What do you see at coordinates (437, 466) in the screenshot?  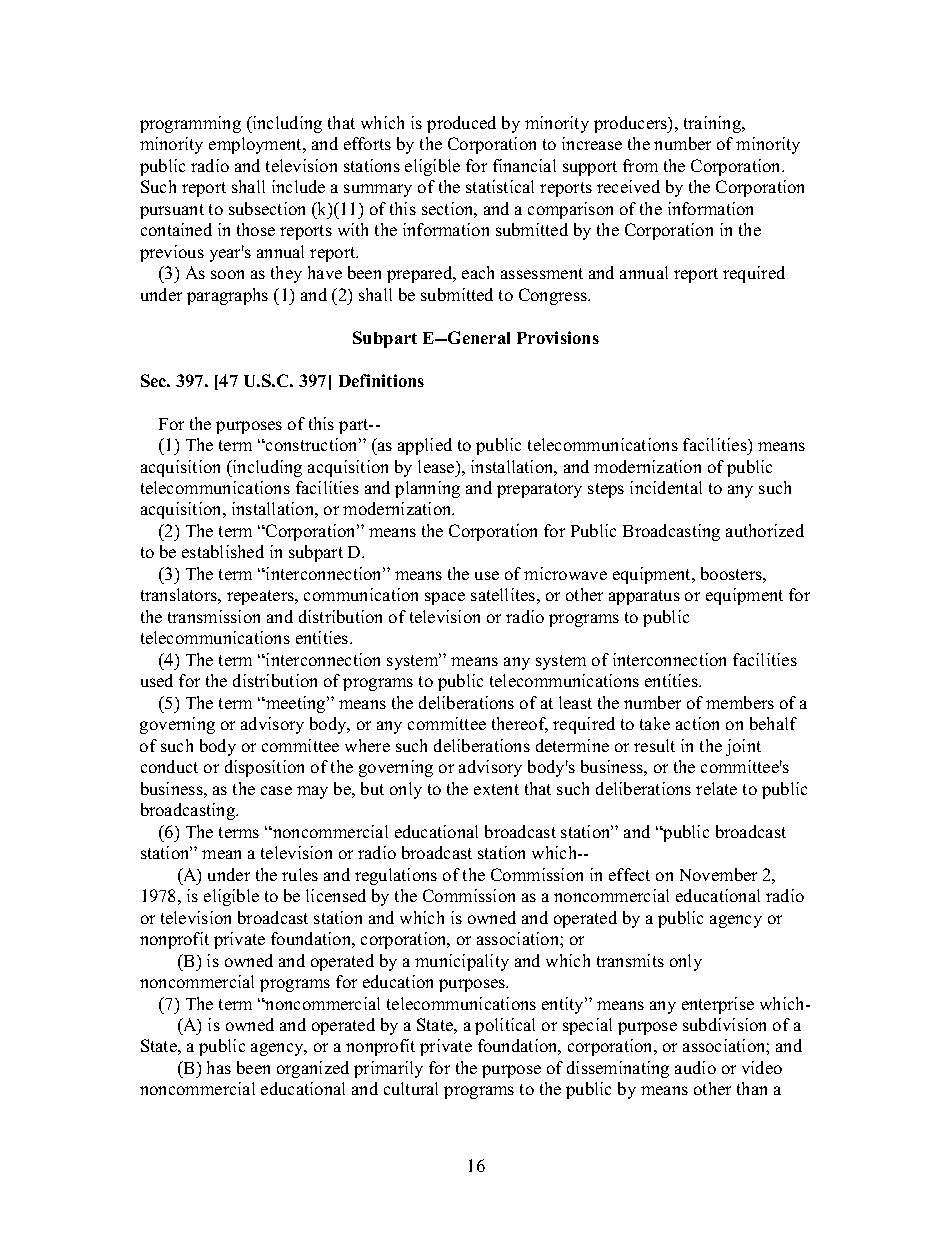 I see `lease` at bounding box center [437, 466].
